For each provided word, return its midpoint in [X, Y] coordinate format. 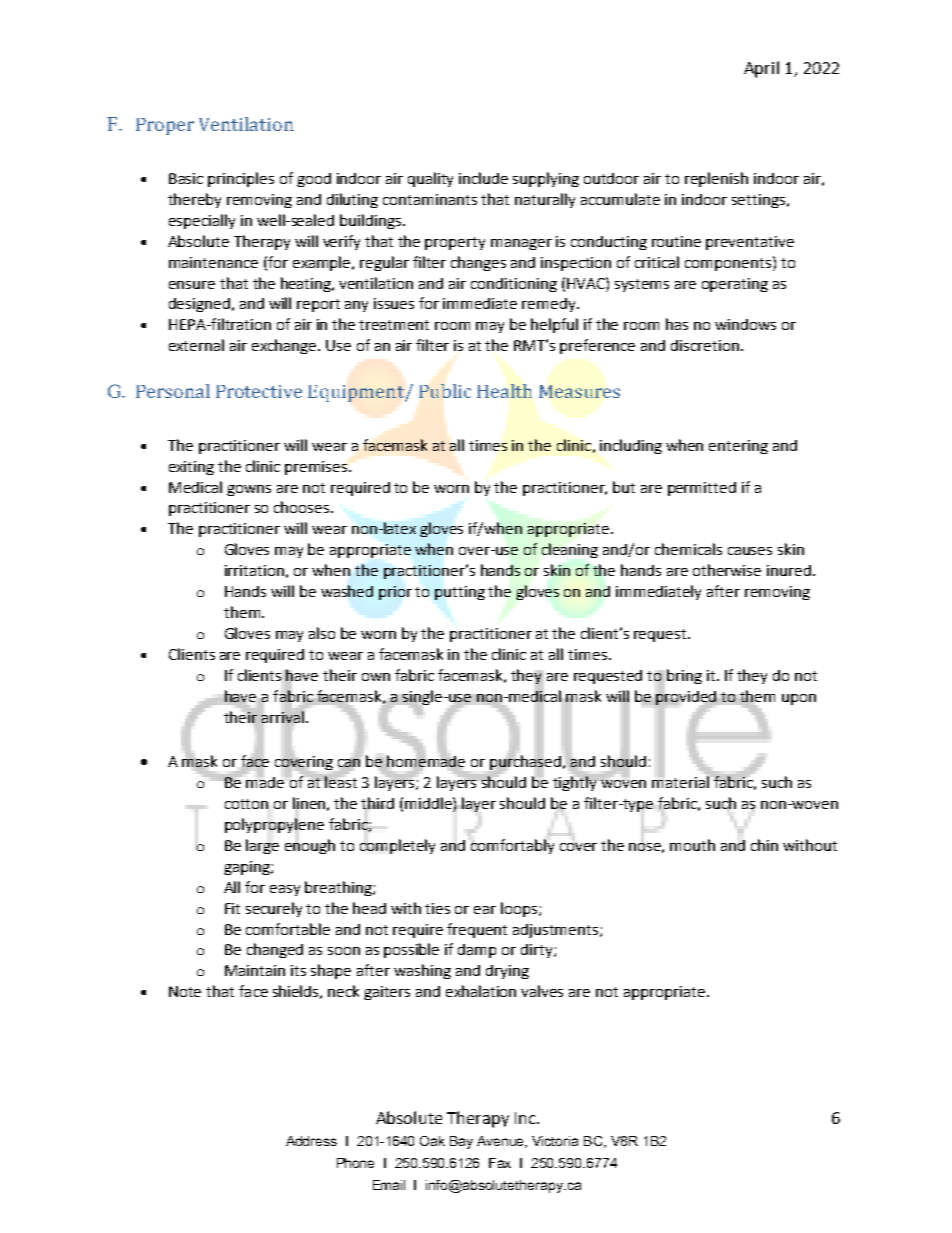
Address [311, 1141]
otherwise [727, 570]
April [761, 69]
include [483, 178]
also [322, 633]
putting [460, 593]
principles [241, 179]
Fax [500, 1163]
